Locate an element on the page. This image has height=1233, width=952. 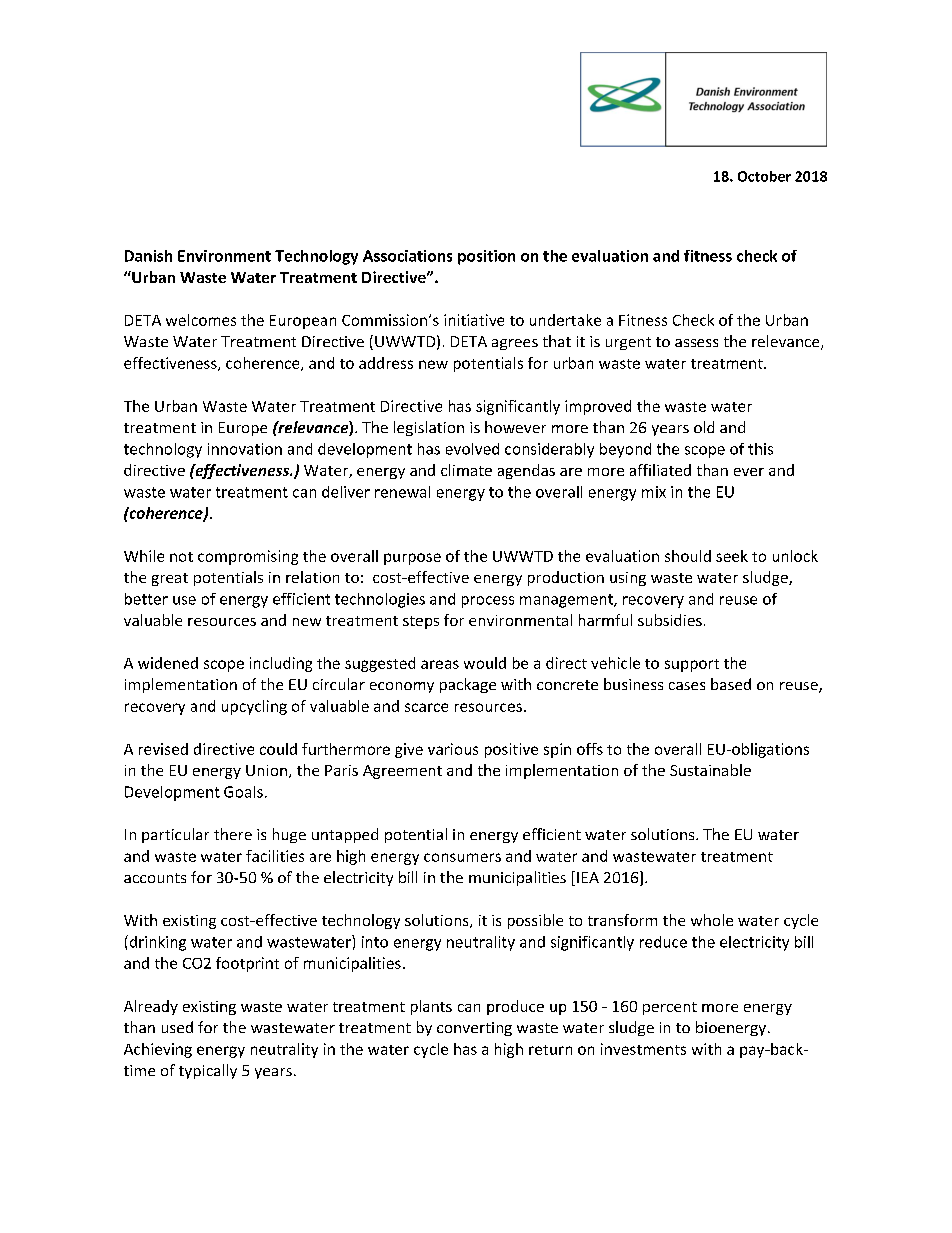
October is located at coordinates (764, 176).
